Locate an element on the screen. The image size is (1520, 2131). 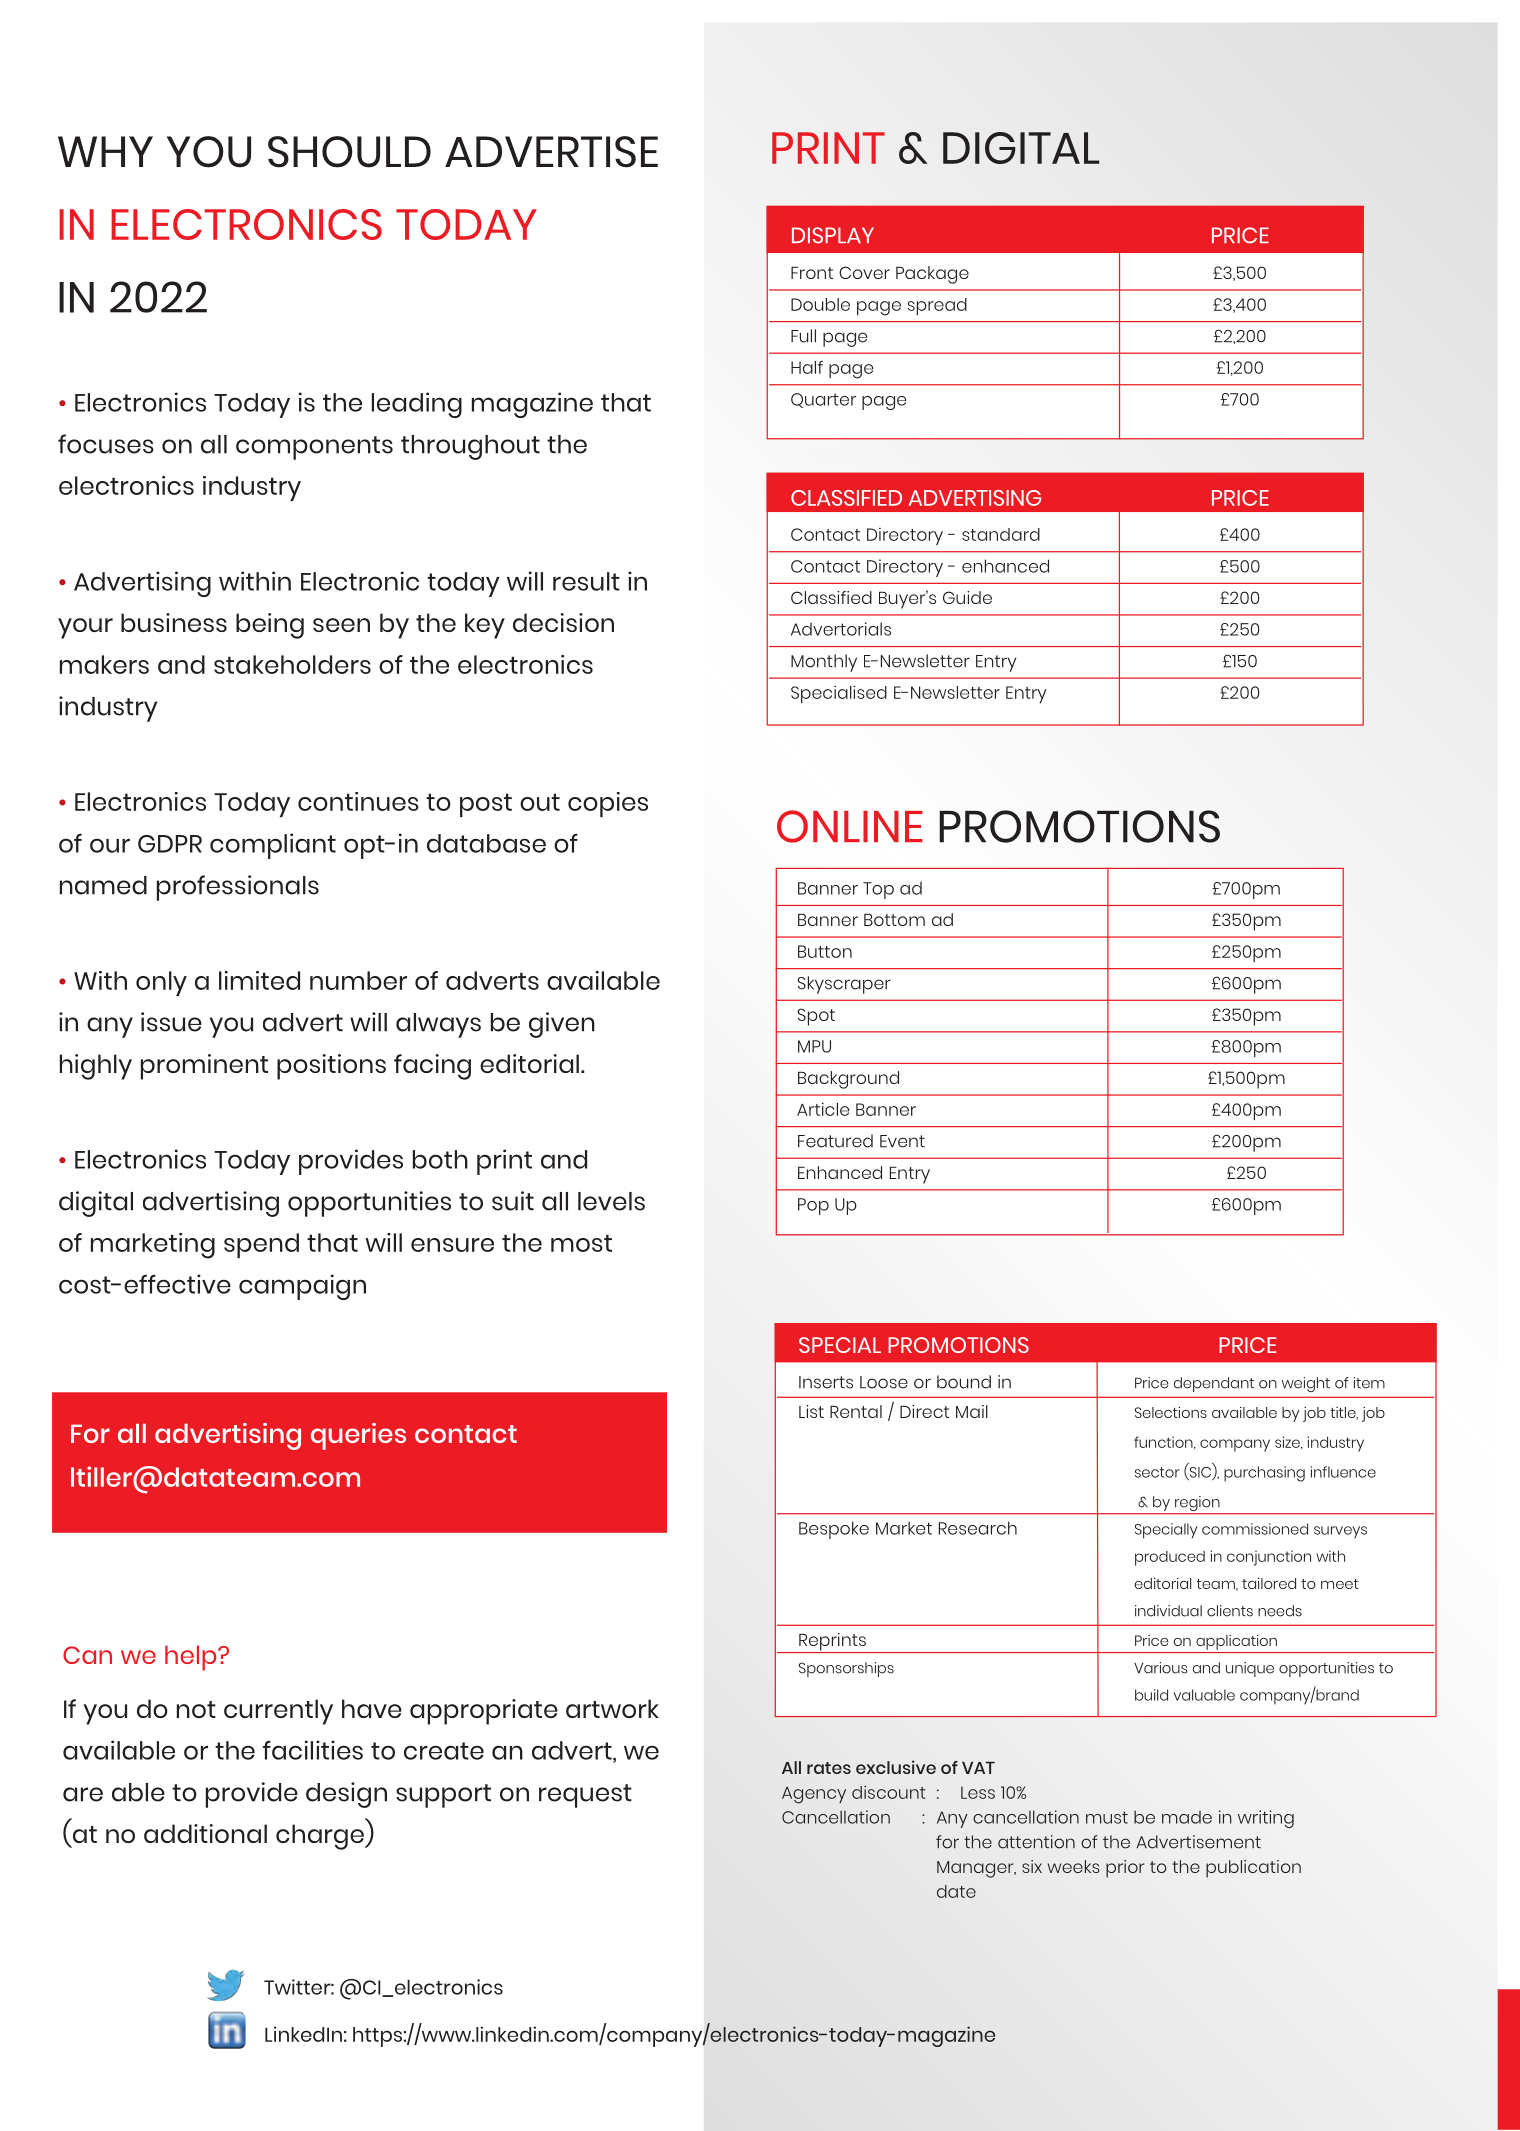
standard is located at coordinates (1001, 534).
